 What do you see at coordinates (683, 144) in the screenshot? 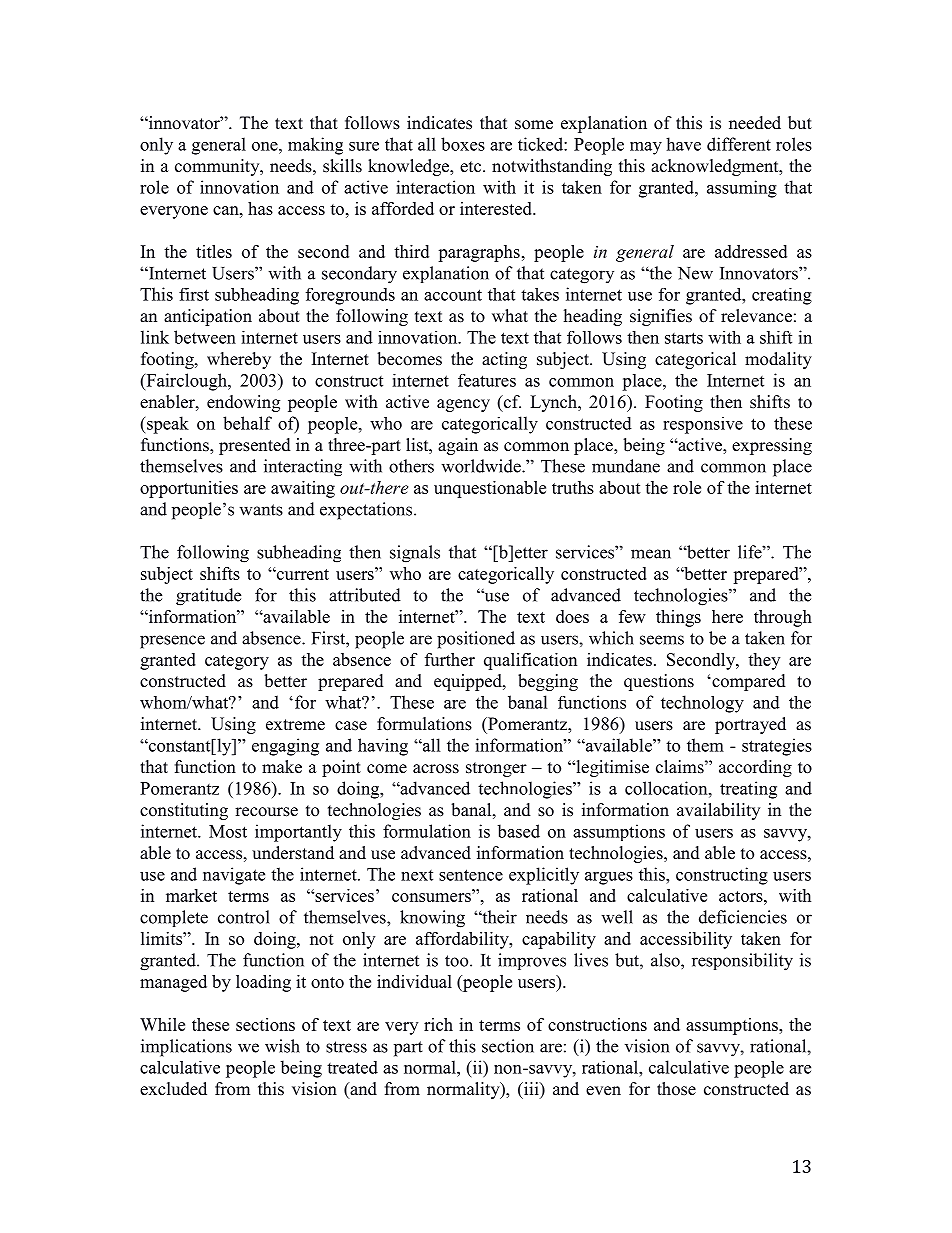
I see `have` at bounding box center [683, 144].
